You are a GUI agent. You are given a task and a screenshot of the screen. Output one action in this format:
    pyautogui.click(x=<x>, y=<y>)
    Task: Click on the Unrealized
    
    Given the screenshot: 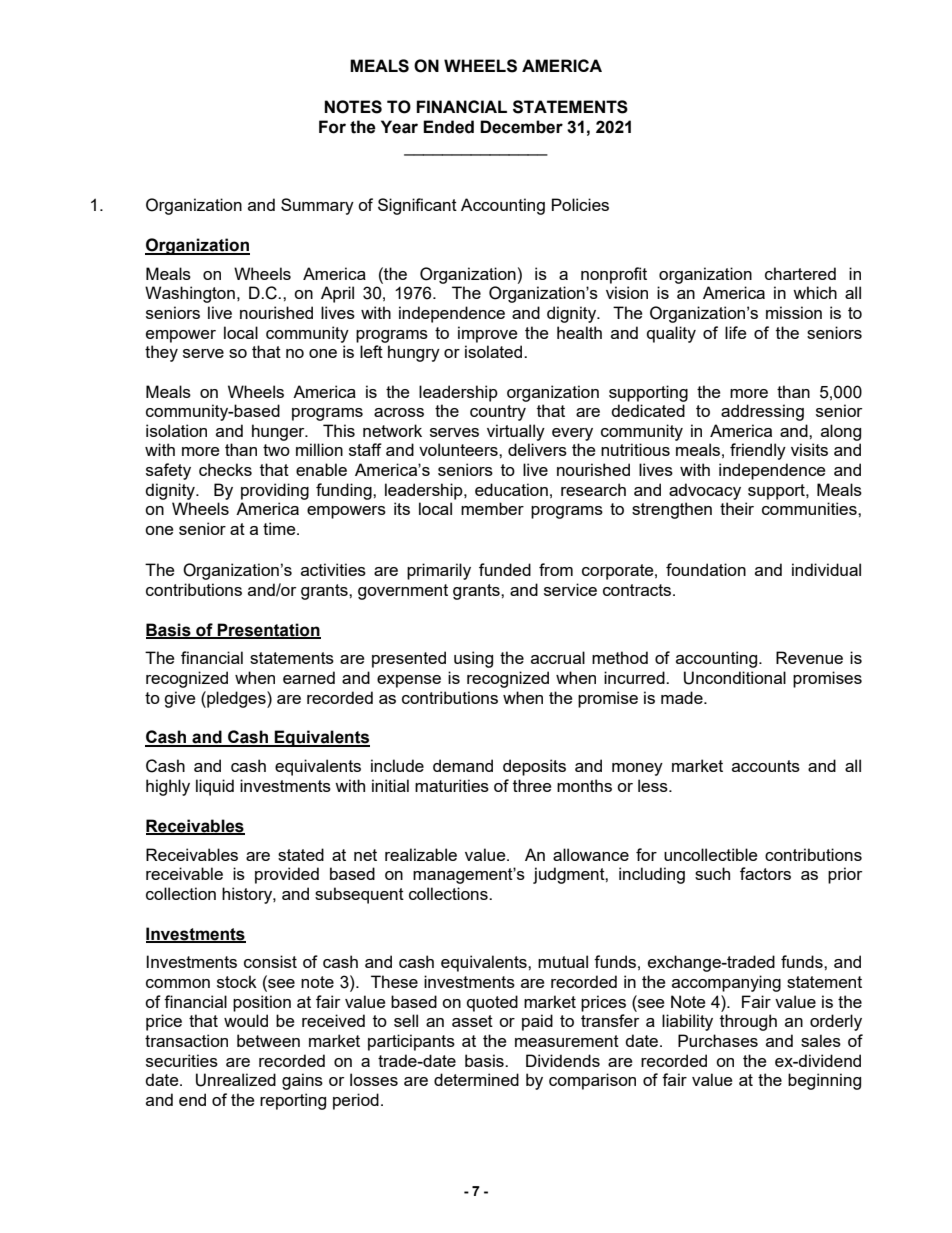 What is the action you would take?
    pyautogui.click(x=236, y=1080)
